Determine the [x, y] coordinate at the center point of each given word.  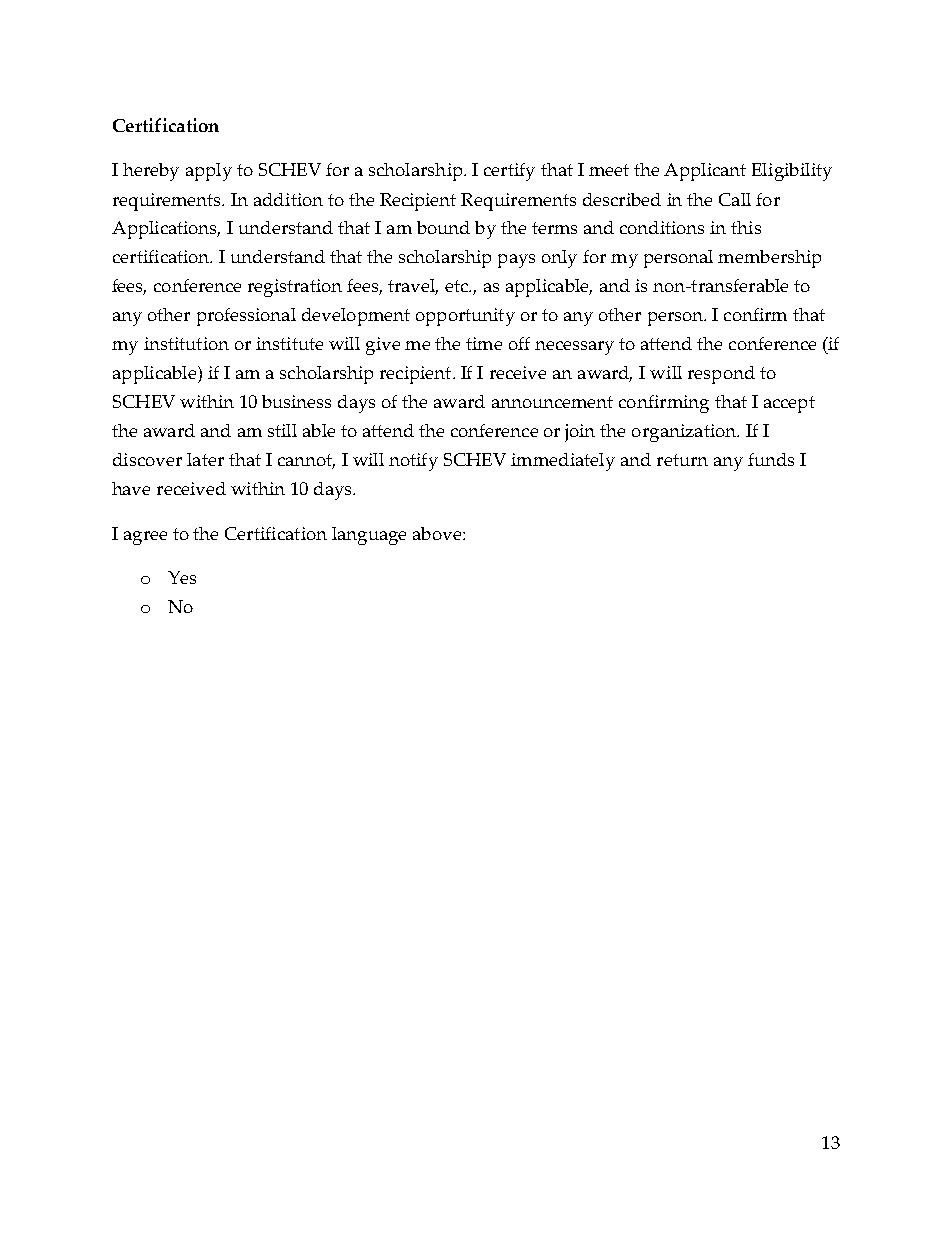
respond [721, 375]
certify [509, 172]
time [484, 343]
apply [209, 172]
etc [458, 286]
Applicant [705, 172]
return [682, 460]
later [205, 459]
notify [413, 462]
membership [769, 259]
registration [295, 288]
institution [186, 343]
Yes [182, 577]
